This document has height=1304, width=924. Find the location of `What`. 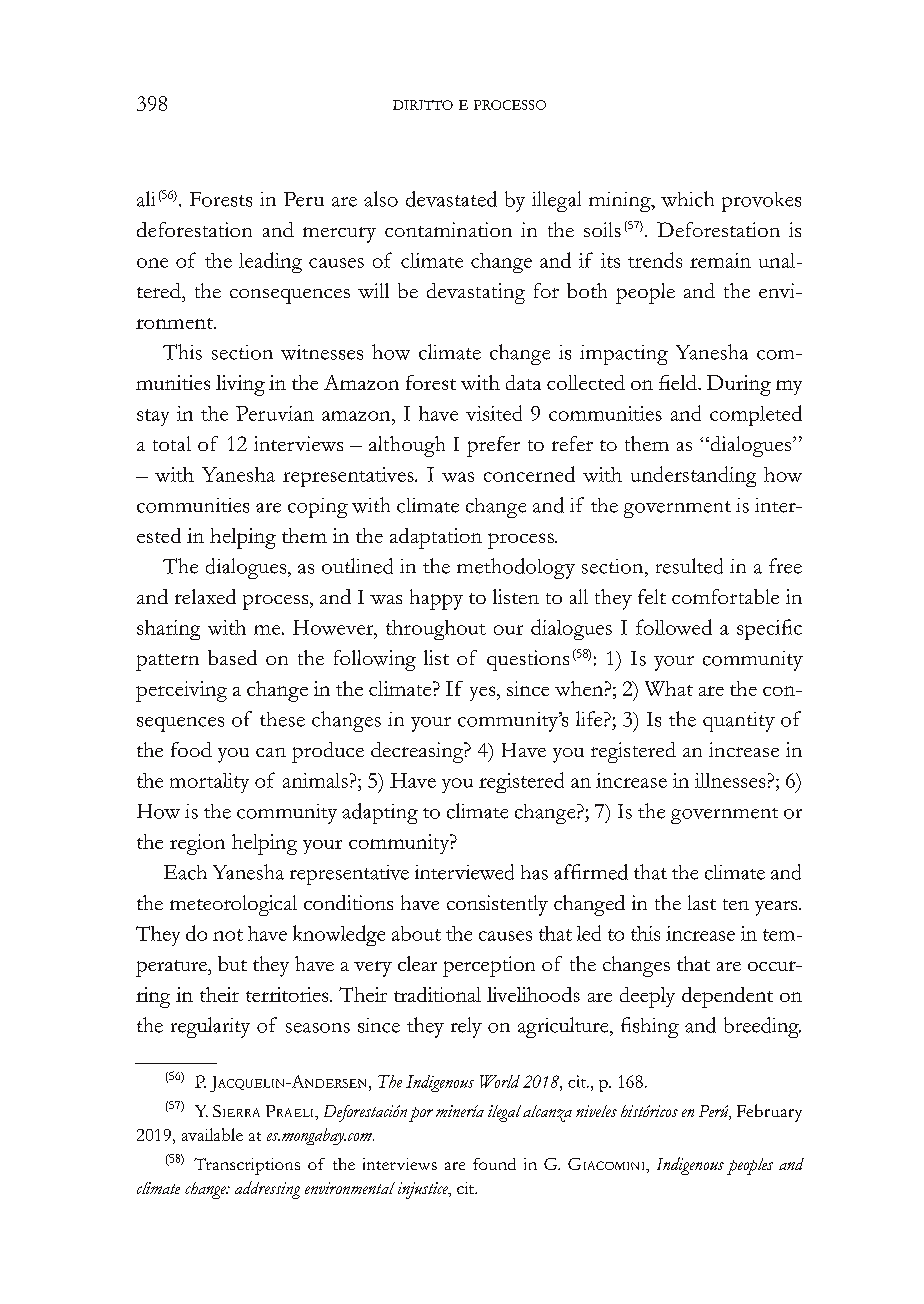

What is located at coordinates (669, 688).
